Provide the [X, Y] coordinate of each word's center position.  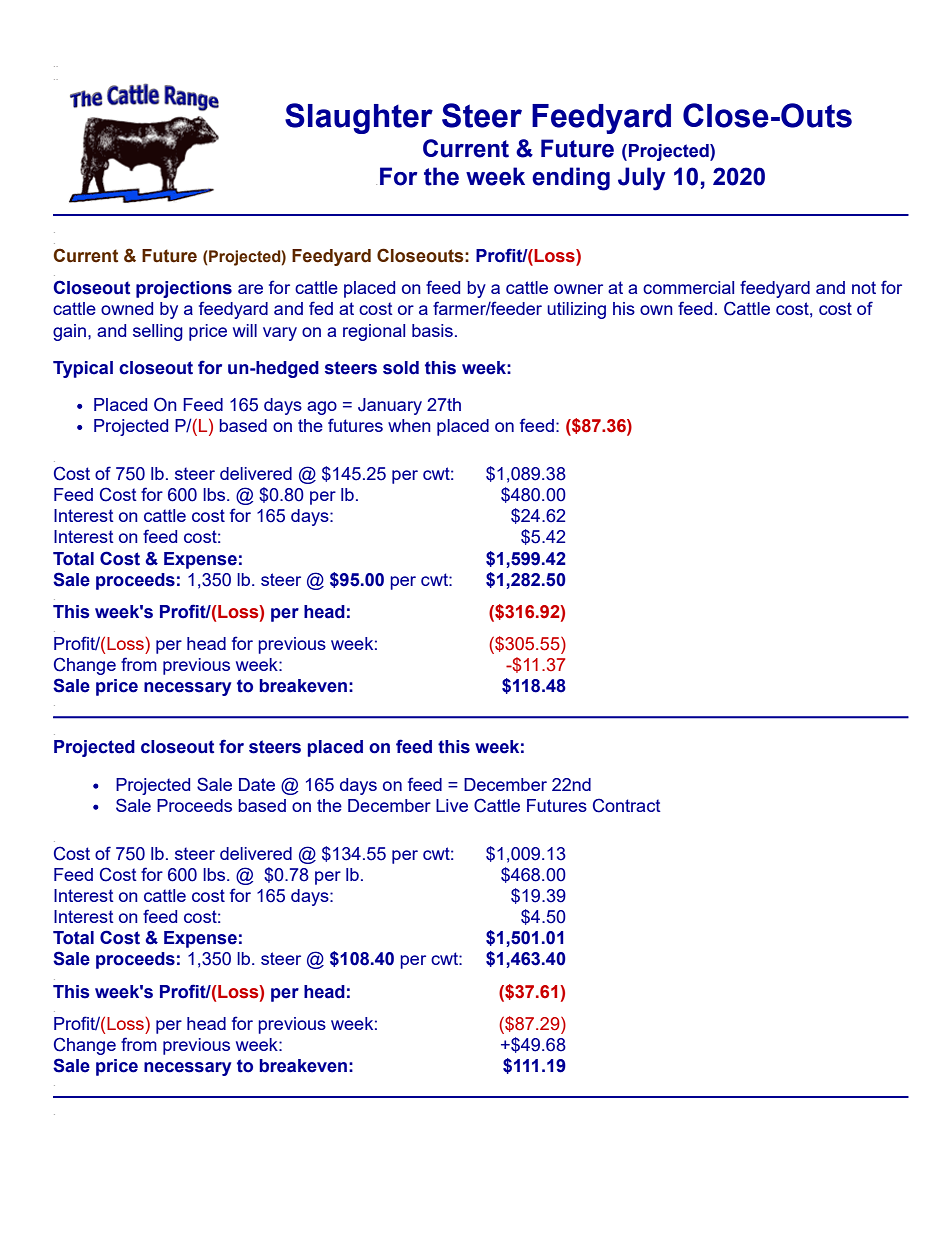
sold [401, 368]
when [409, 425]
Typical [83, 369]
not [864, 287]
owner [578, 289]
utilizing [576, 310]
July [641, 179]
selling [158, 332]
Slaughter [359, 118]
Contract [627, 805]
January [390, 406]
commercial [688, 287]
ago [322, 408]
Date [257, 784]
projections [184, 289]
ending [571, 179]
